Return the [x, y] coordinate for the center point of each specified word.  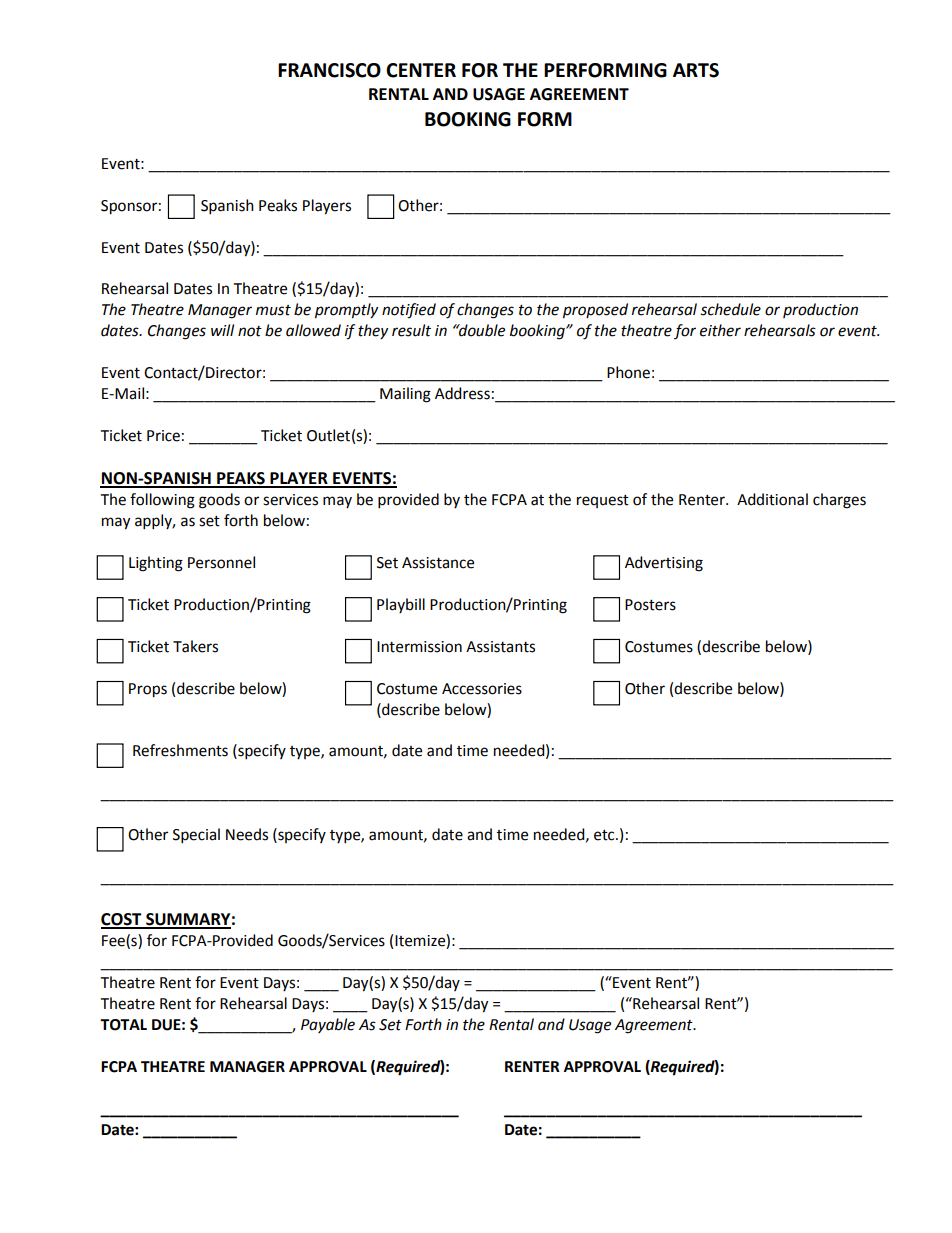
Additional [772, 499]
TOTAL [123, 1025]
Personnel [221, 562]
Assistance [438, 563]
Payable [328, 1025]
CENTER [421, 70]
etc [605, 835]
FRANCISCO [329, 70]
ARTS [696, 70]
